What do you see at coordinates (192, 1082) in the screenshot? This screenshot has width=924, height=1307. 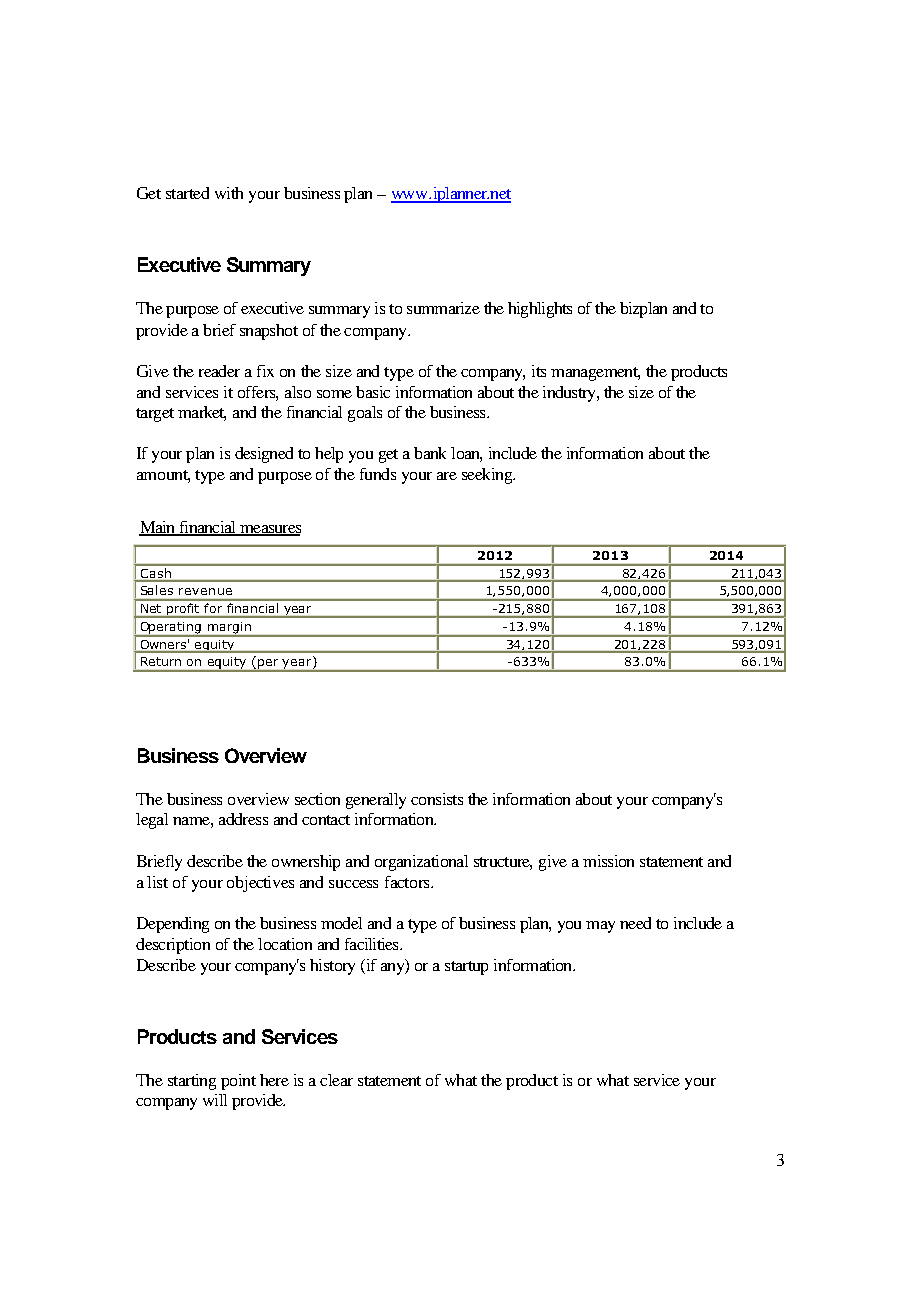 I see `starting` at bounding box center [192, 1082].
